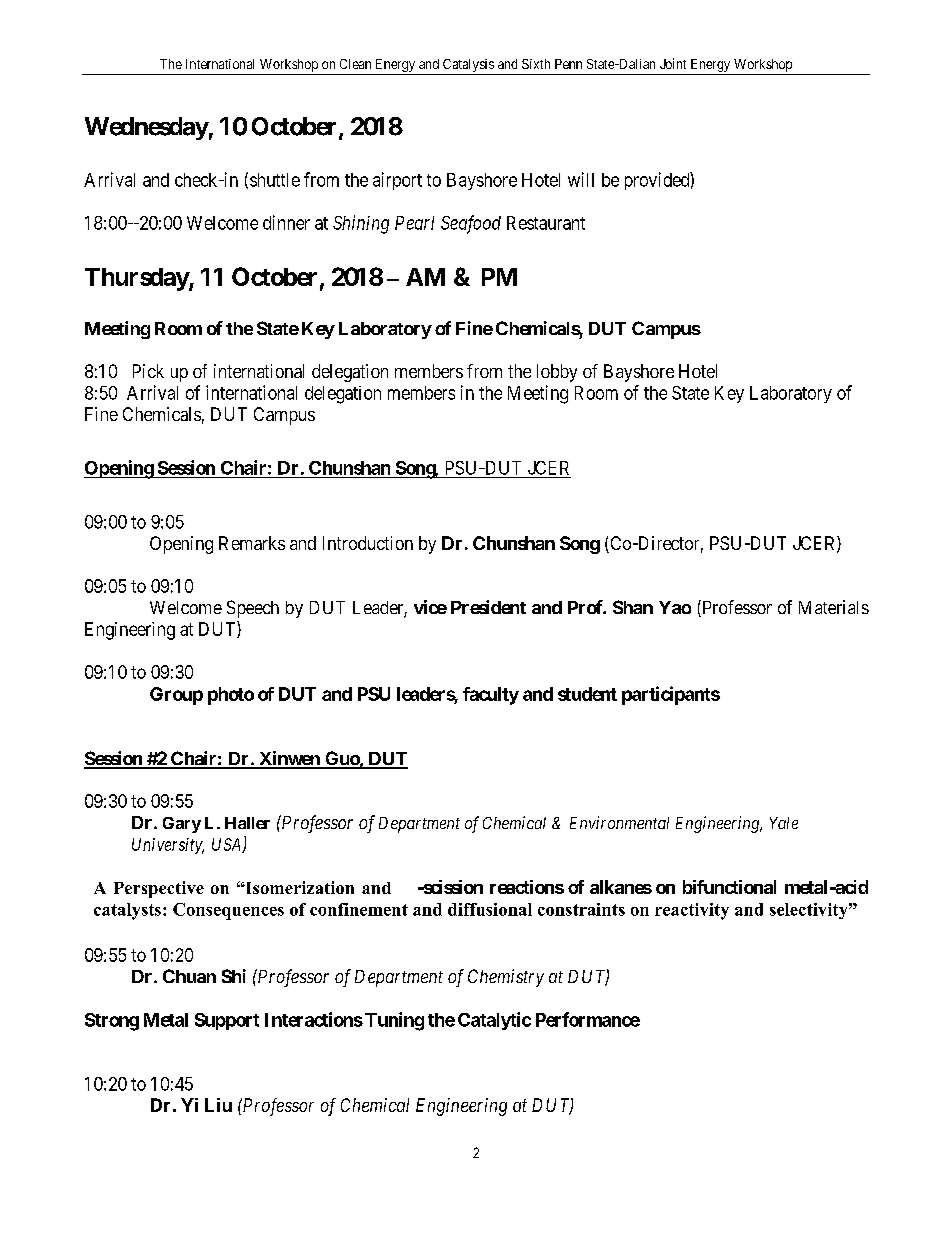 The width and height of the page is (952, 1233). What do you see at coordinates (494, 1021) in the page?
I see `Catalytic` at bounding box center [494, 1021].
